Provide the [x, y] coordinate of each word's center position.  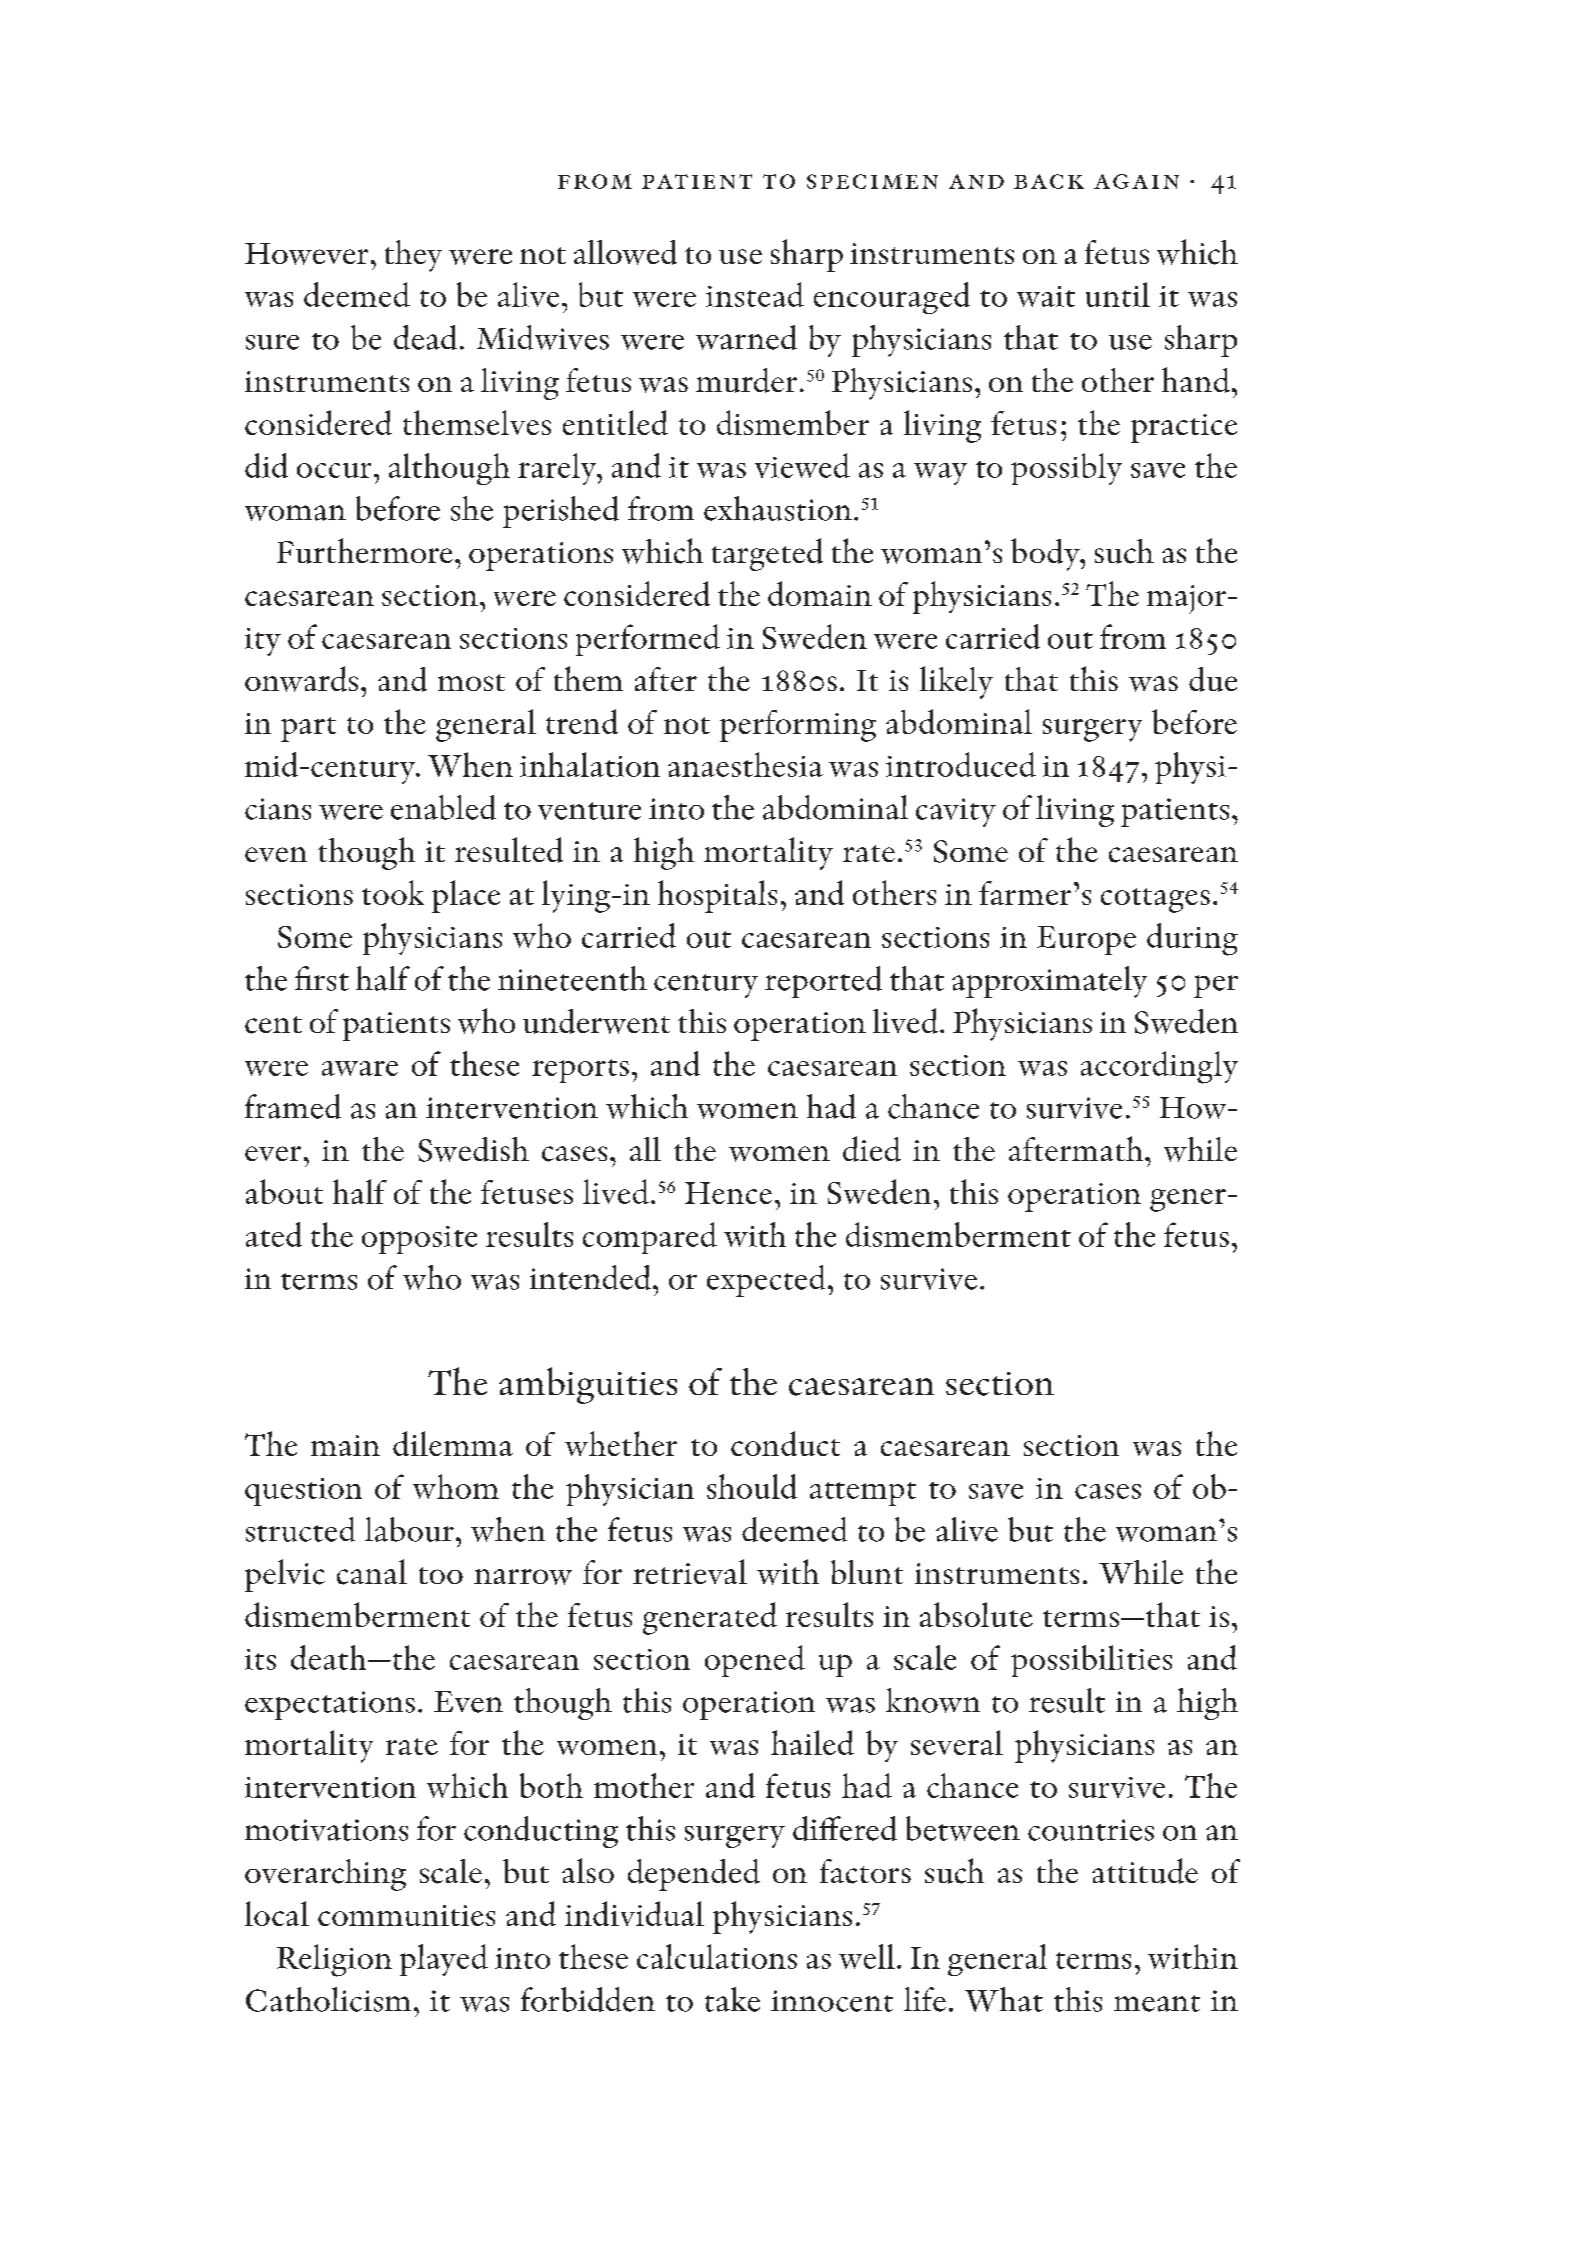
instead [755, 294]
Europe [1086, 940]
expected [766, 1281]
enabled [443, 807]
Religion [334, 1960]
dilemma [453, 1443]
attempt [863, 1494]
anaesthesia [745, 764]
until [1118, 294]
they [413, 256]
